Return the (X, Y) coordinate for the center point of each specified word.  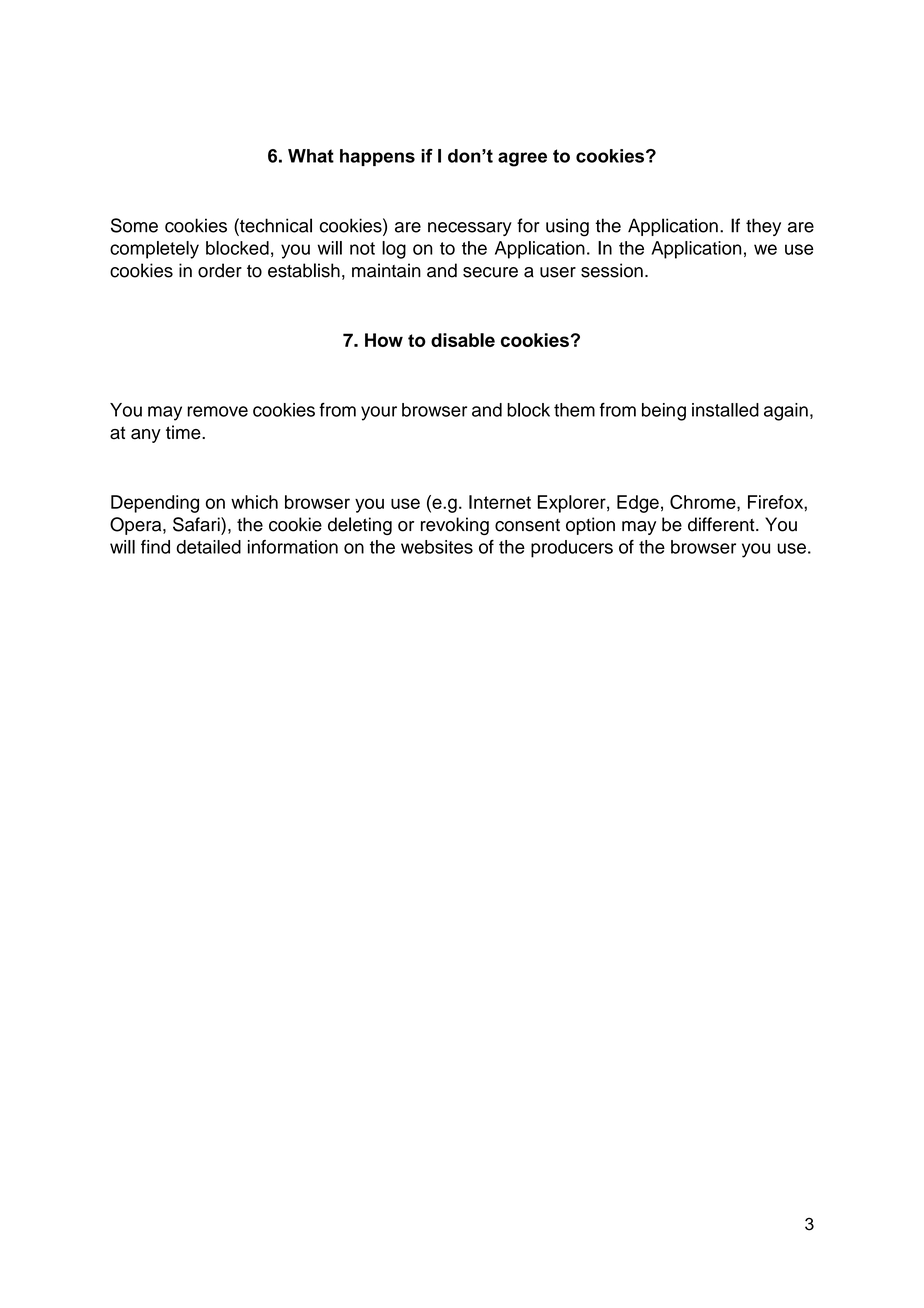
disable (463, 340)
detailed (209, 547)
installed (725, 410)
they (763, 227)
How (384, 340)
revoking (455, 526)
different (722, 524)
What (311, 156)
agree (522, 159)
